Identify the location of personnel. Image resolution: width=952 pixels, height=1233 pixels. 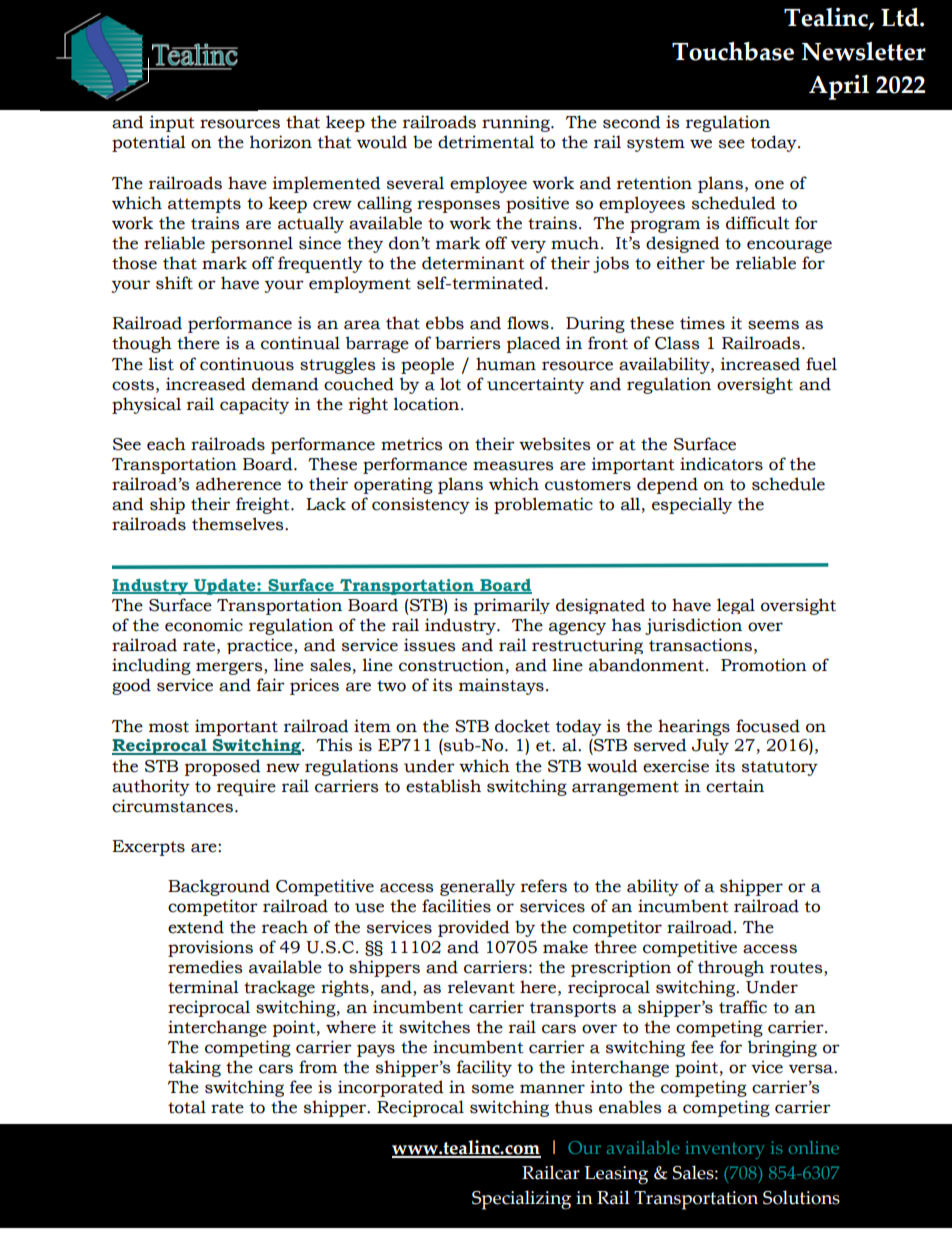
(252, 244).
